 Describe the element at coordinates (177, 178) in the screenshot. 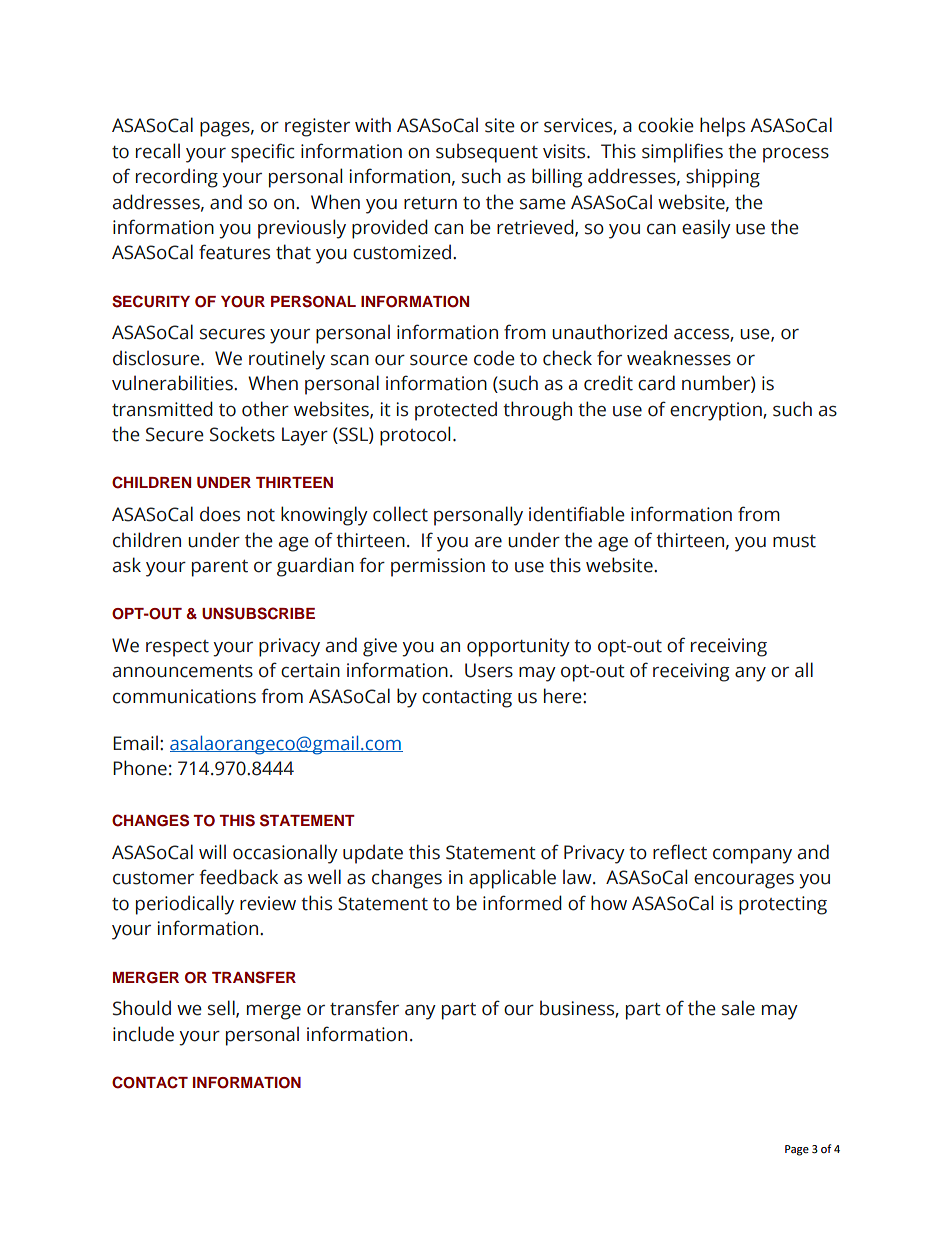

I see `recording` at that location.
